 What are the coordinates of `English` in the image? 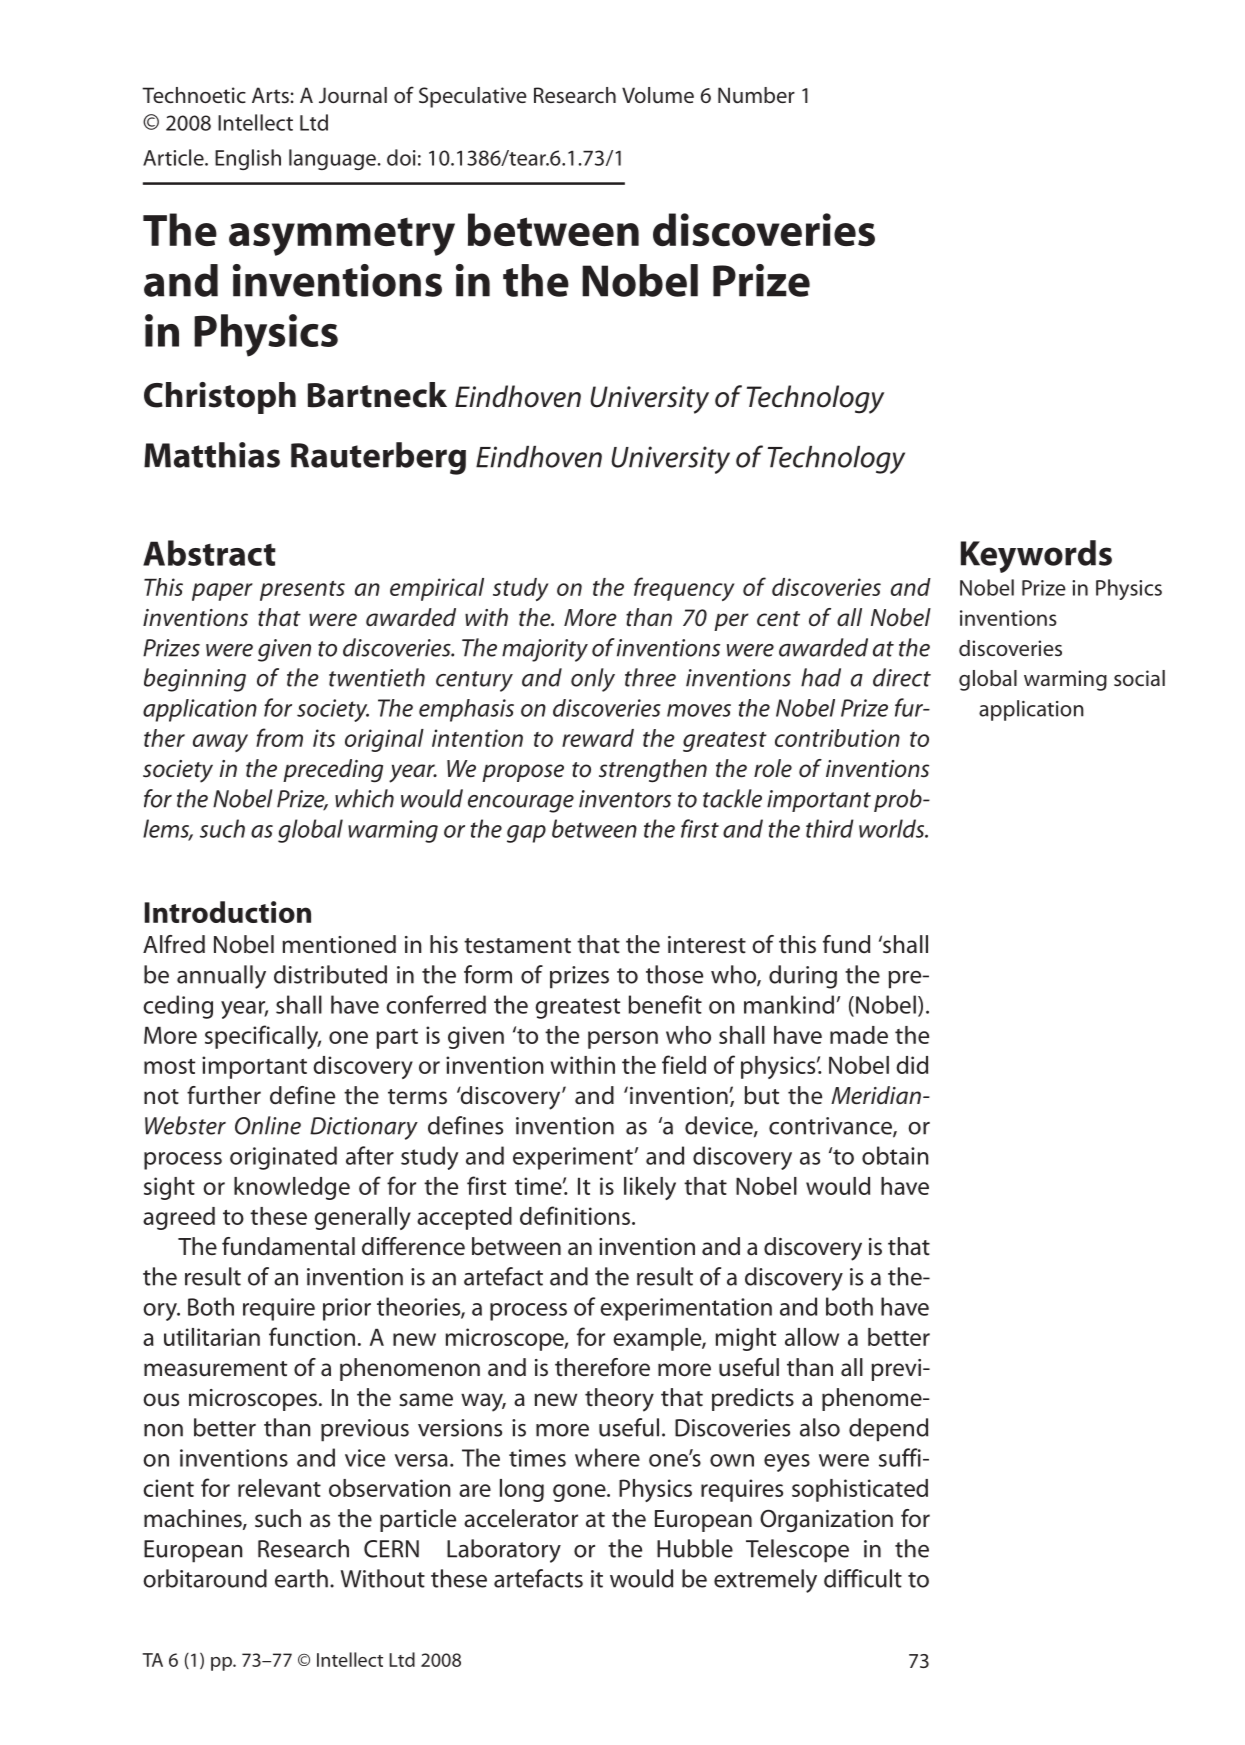 It's located at (248, 159).
